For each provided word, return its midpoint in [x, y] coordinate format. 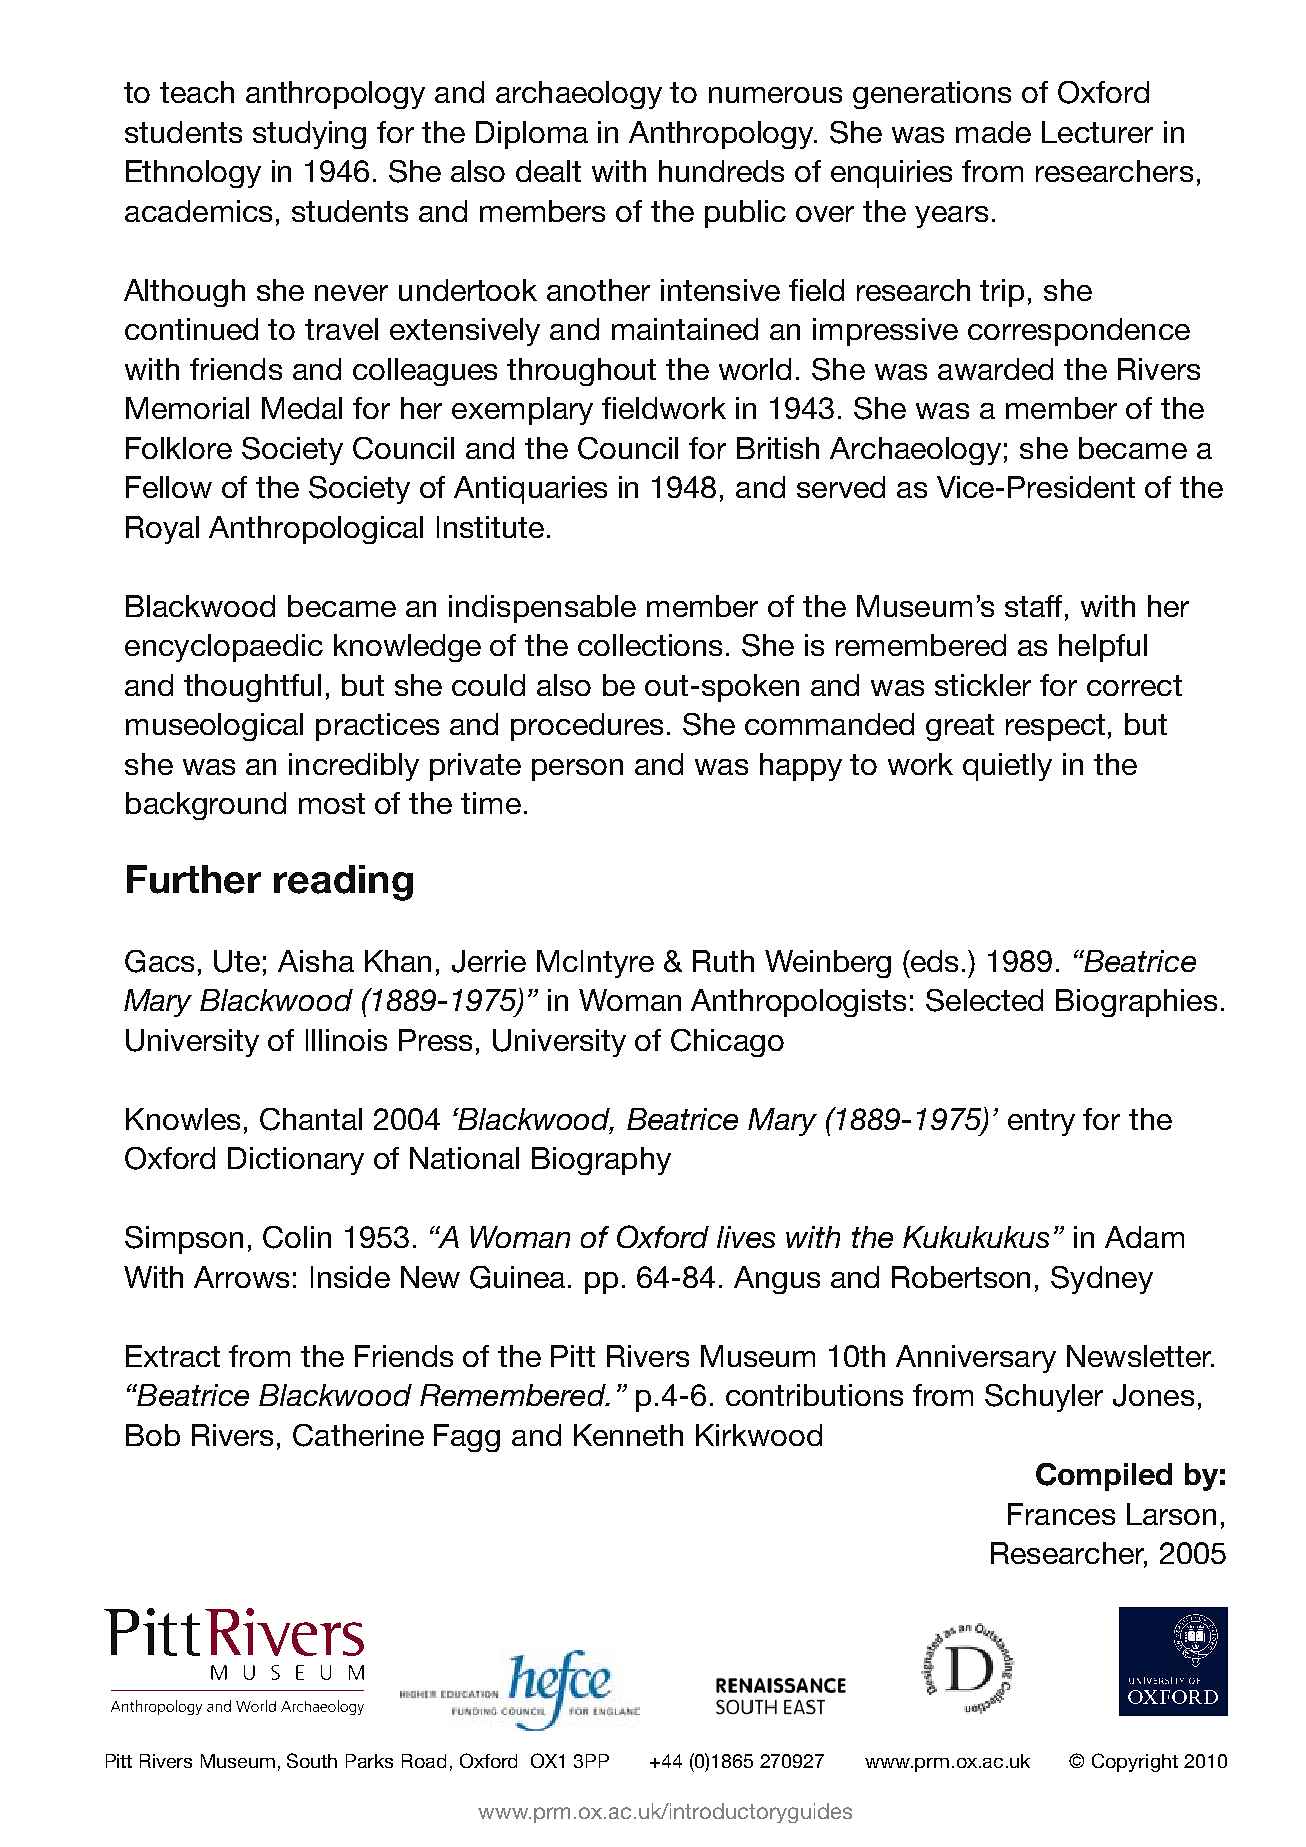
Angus [777, 1280]
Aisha [316, 961]
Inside [350, 1277]
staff [1035, 606]
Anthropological [316, 530]
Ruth [723, 961]
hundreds [721, 171]
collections [650, 645]
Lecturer [1097, 132]
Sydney [1102, 1280]
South [312, 1760]
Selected [984, 1000]
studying [309, 135]
